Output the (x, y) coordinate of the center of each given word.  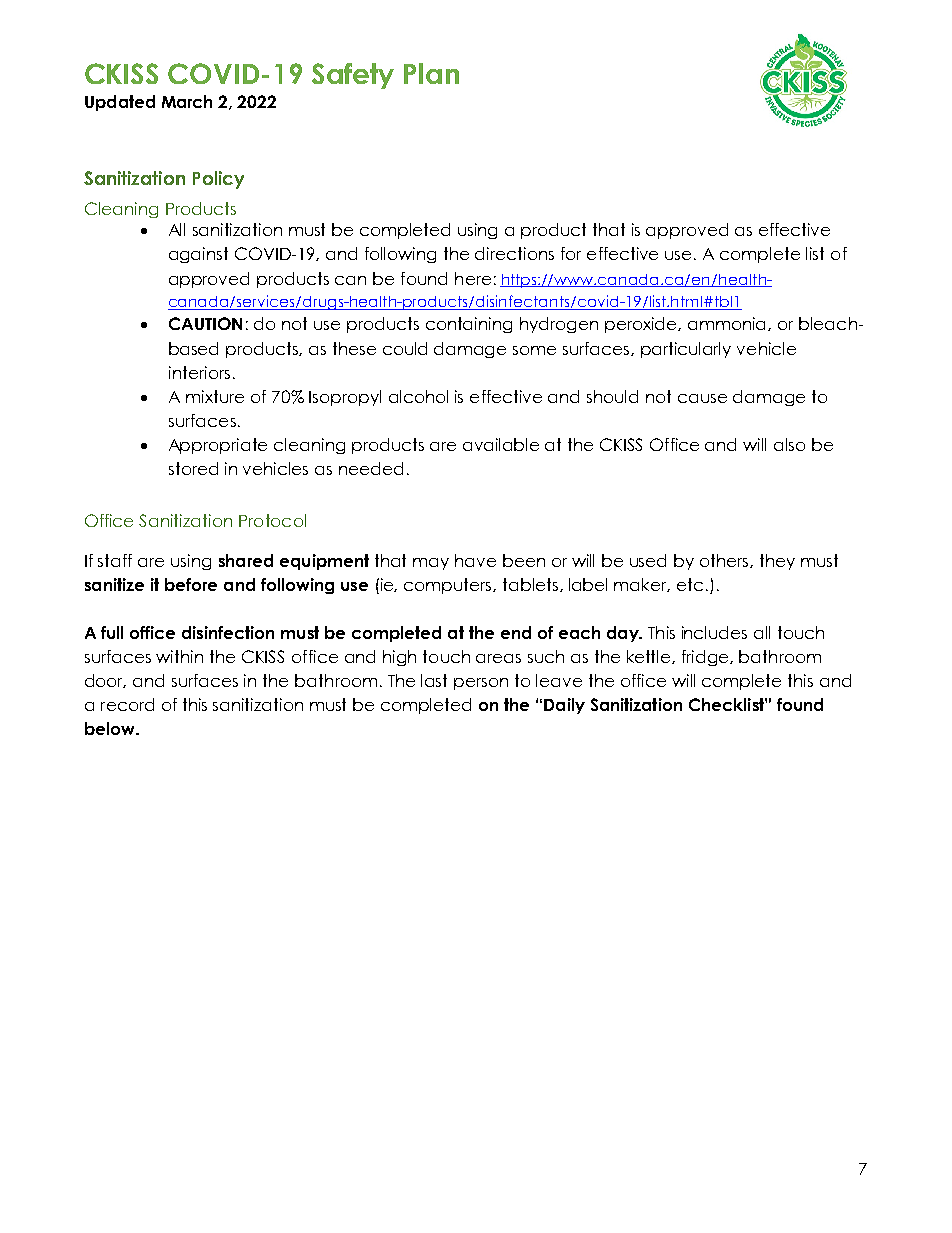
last (434, 680)
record (127, 704)
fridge (706, 658)
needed (371, 468)
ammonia (728, 324)
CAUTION (205, 323)
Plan (431, 73)
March (187, 101)
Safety (353, 76)
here (473, 278)
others (725, 561)
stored (193, 468)
